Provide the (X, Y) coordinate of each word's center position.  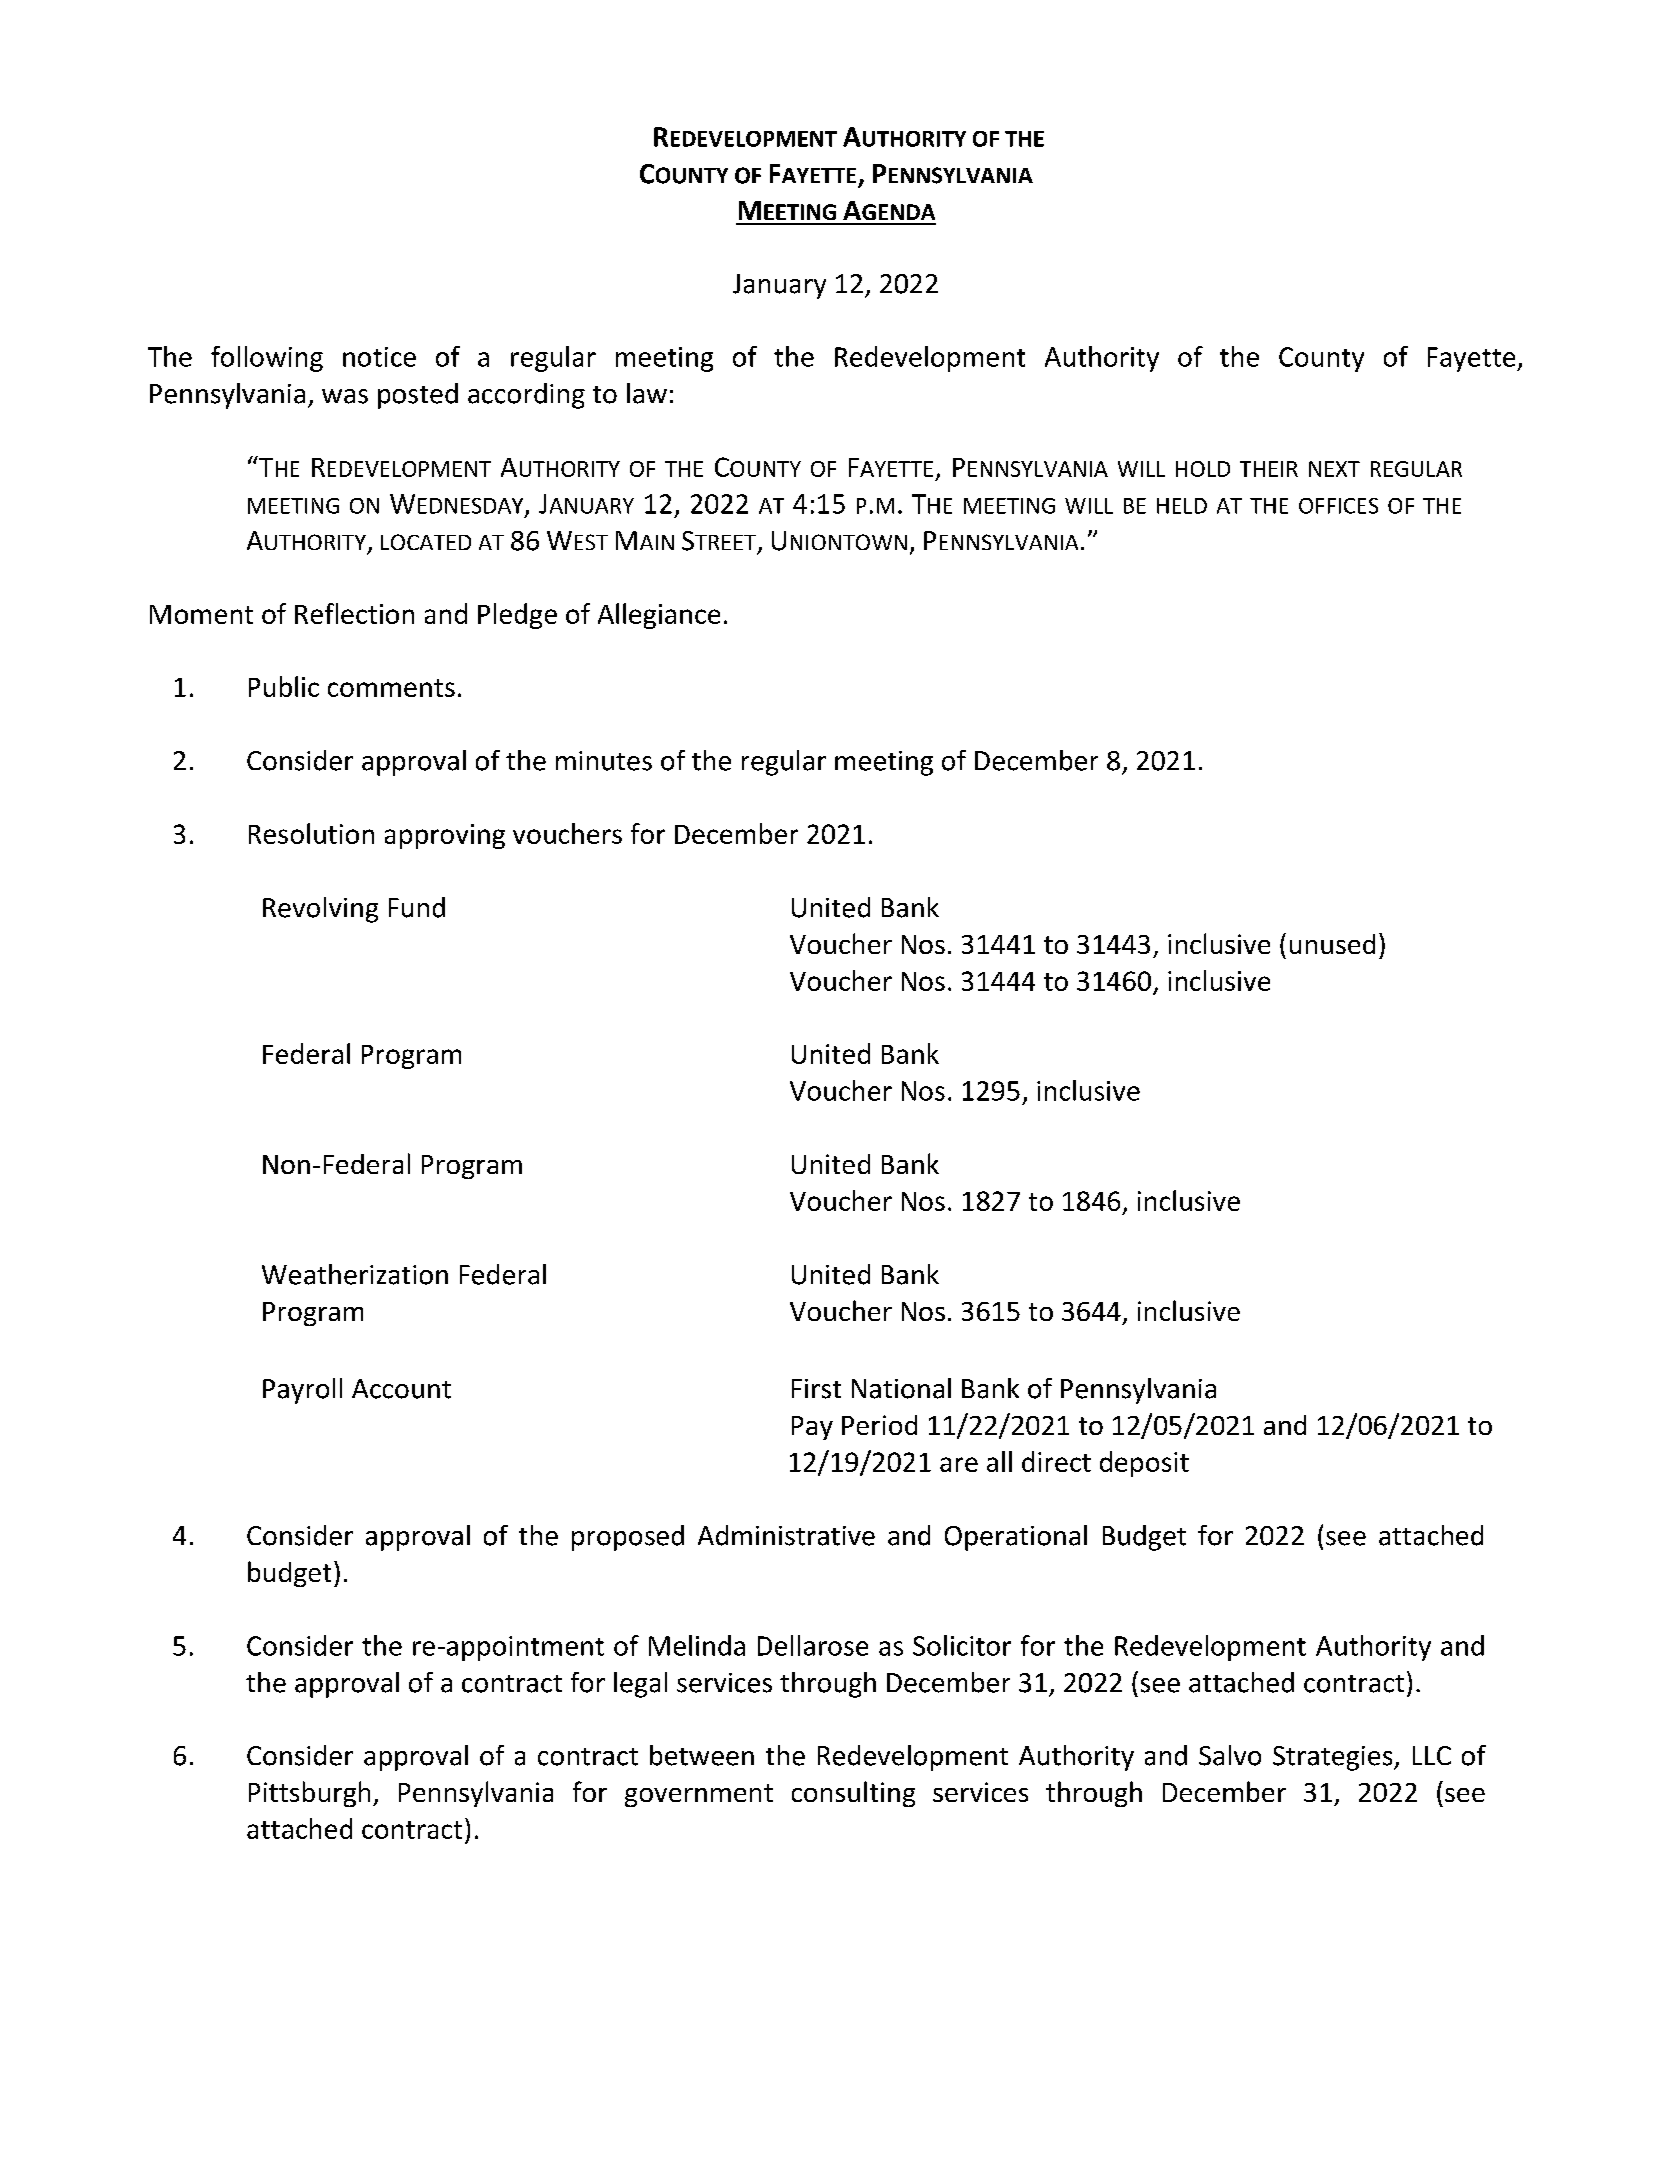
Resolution (311, 833)
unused (1332, 944)
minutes (604, 761)
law (647, 393)
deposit (1144, 1464)
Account (401, 1389)
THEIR (1269, 469)
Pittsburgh (309, 1794)
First (816, 1389)
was (345, 396)
